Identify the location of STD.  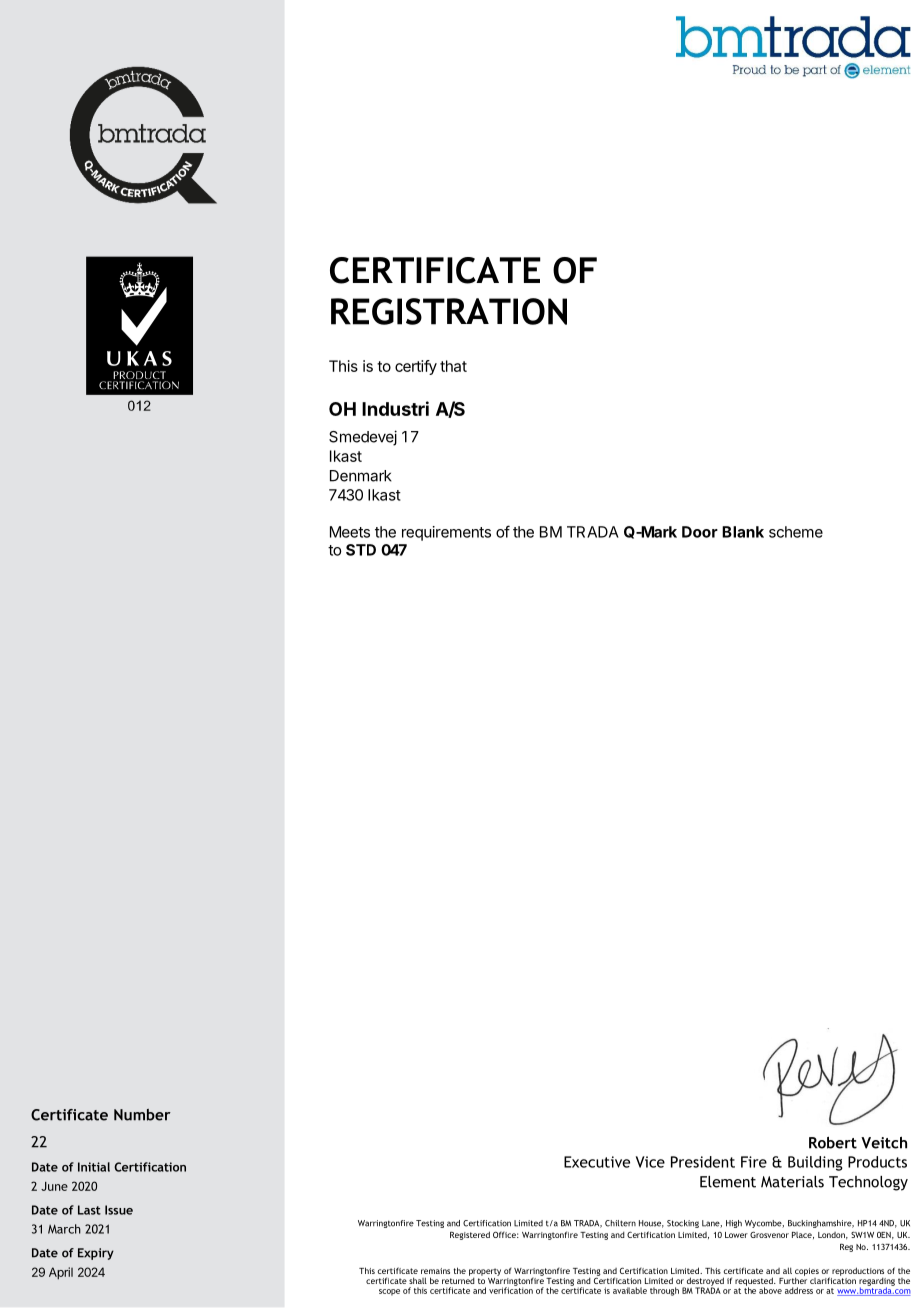
(361, 550).
